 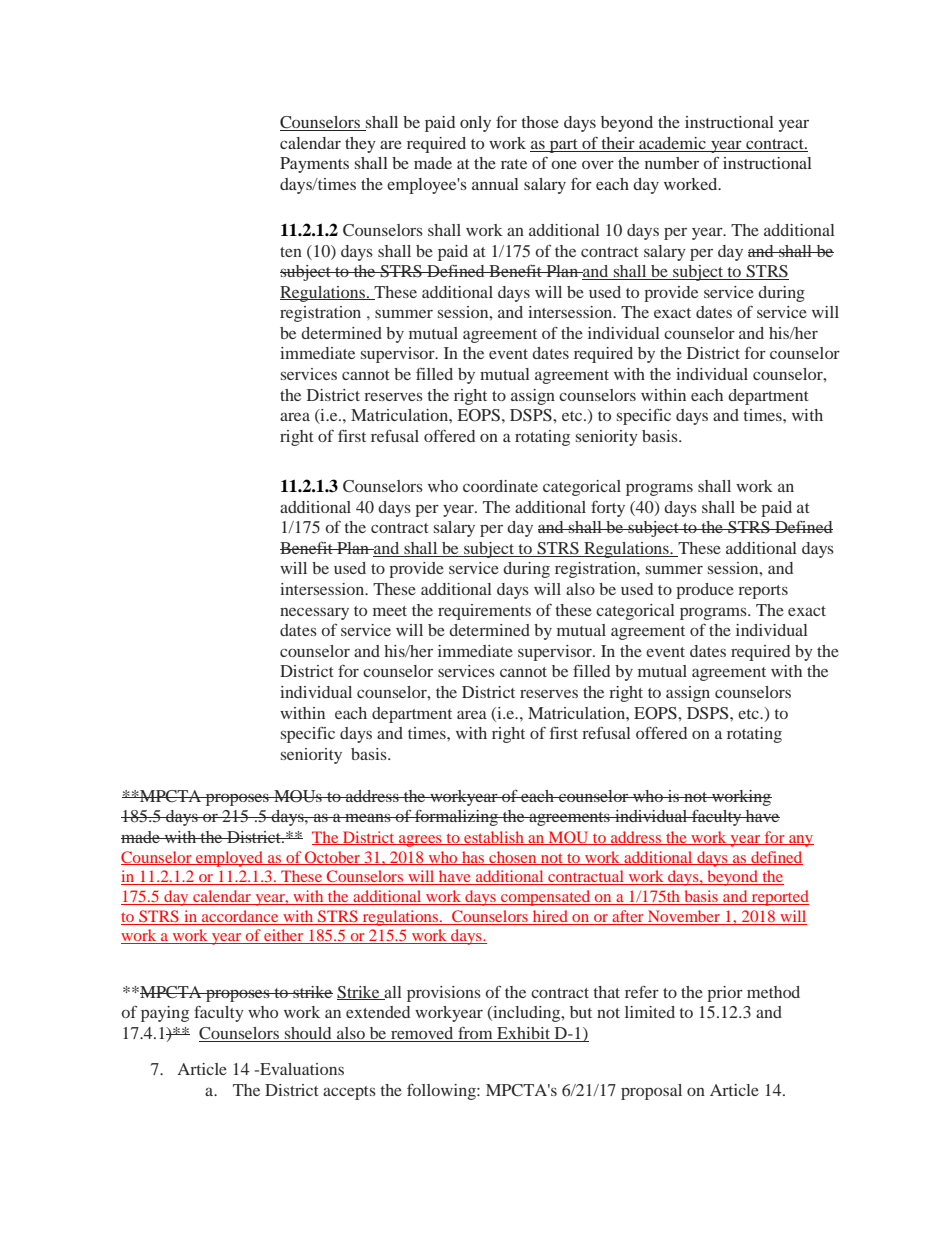 I want to click on Payments, so click(x=314, y=165).
